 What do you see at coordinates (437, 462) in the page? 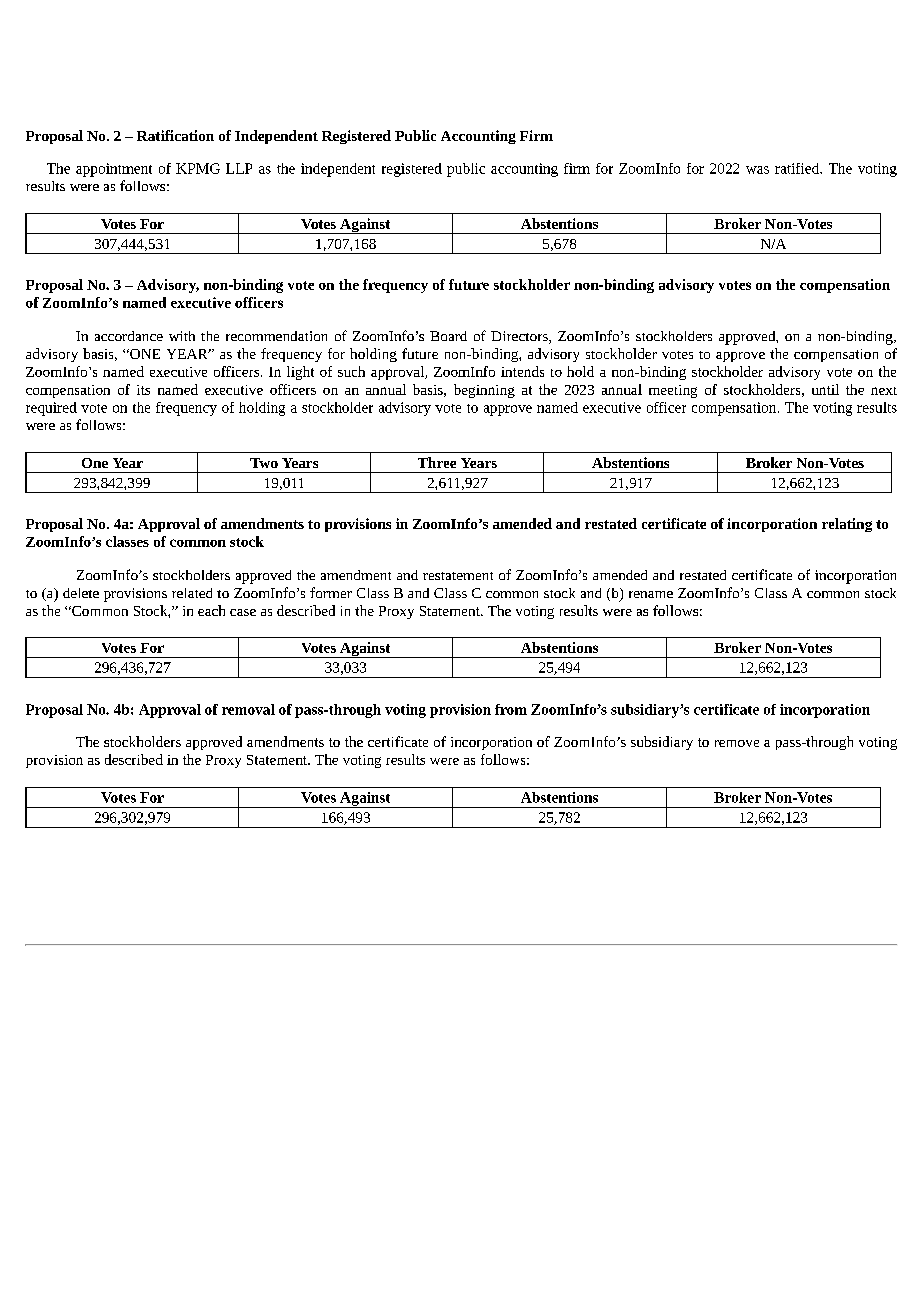
I see `Three` at bounding box center [437, 462].
